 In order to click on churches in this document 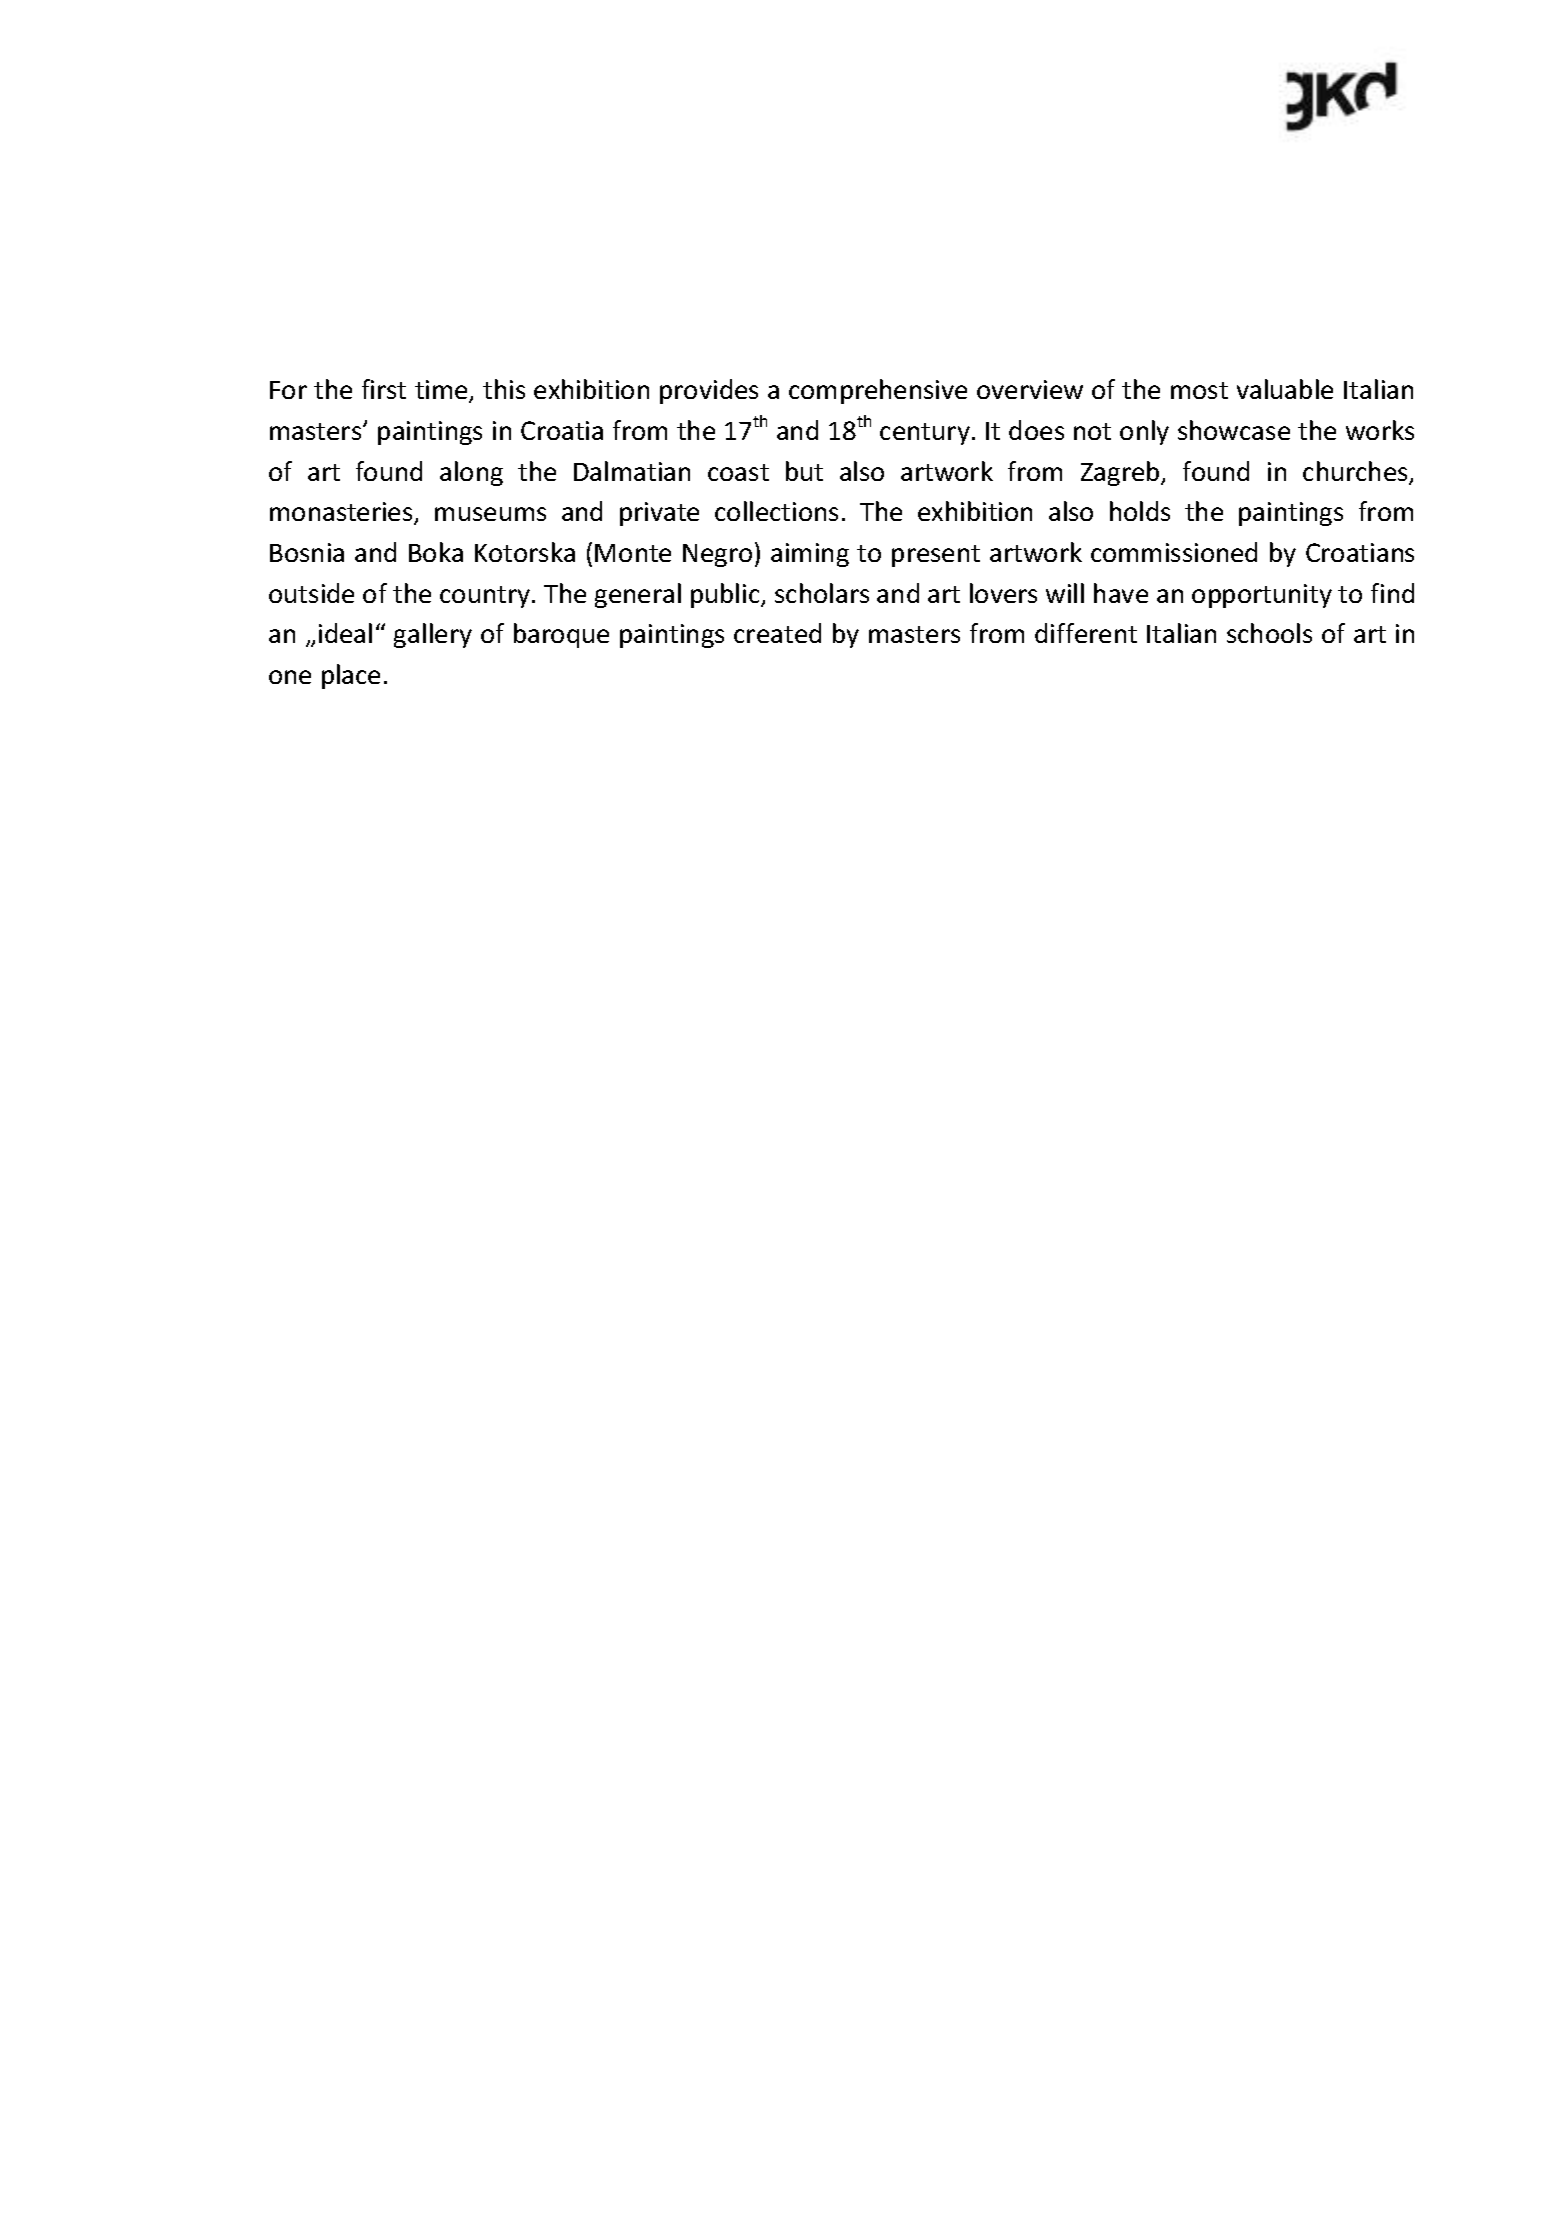, I will do `click(1356, 472)`.
